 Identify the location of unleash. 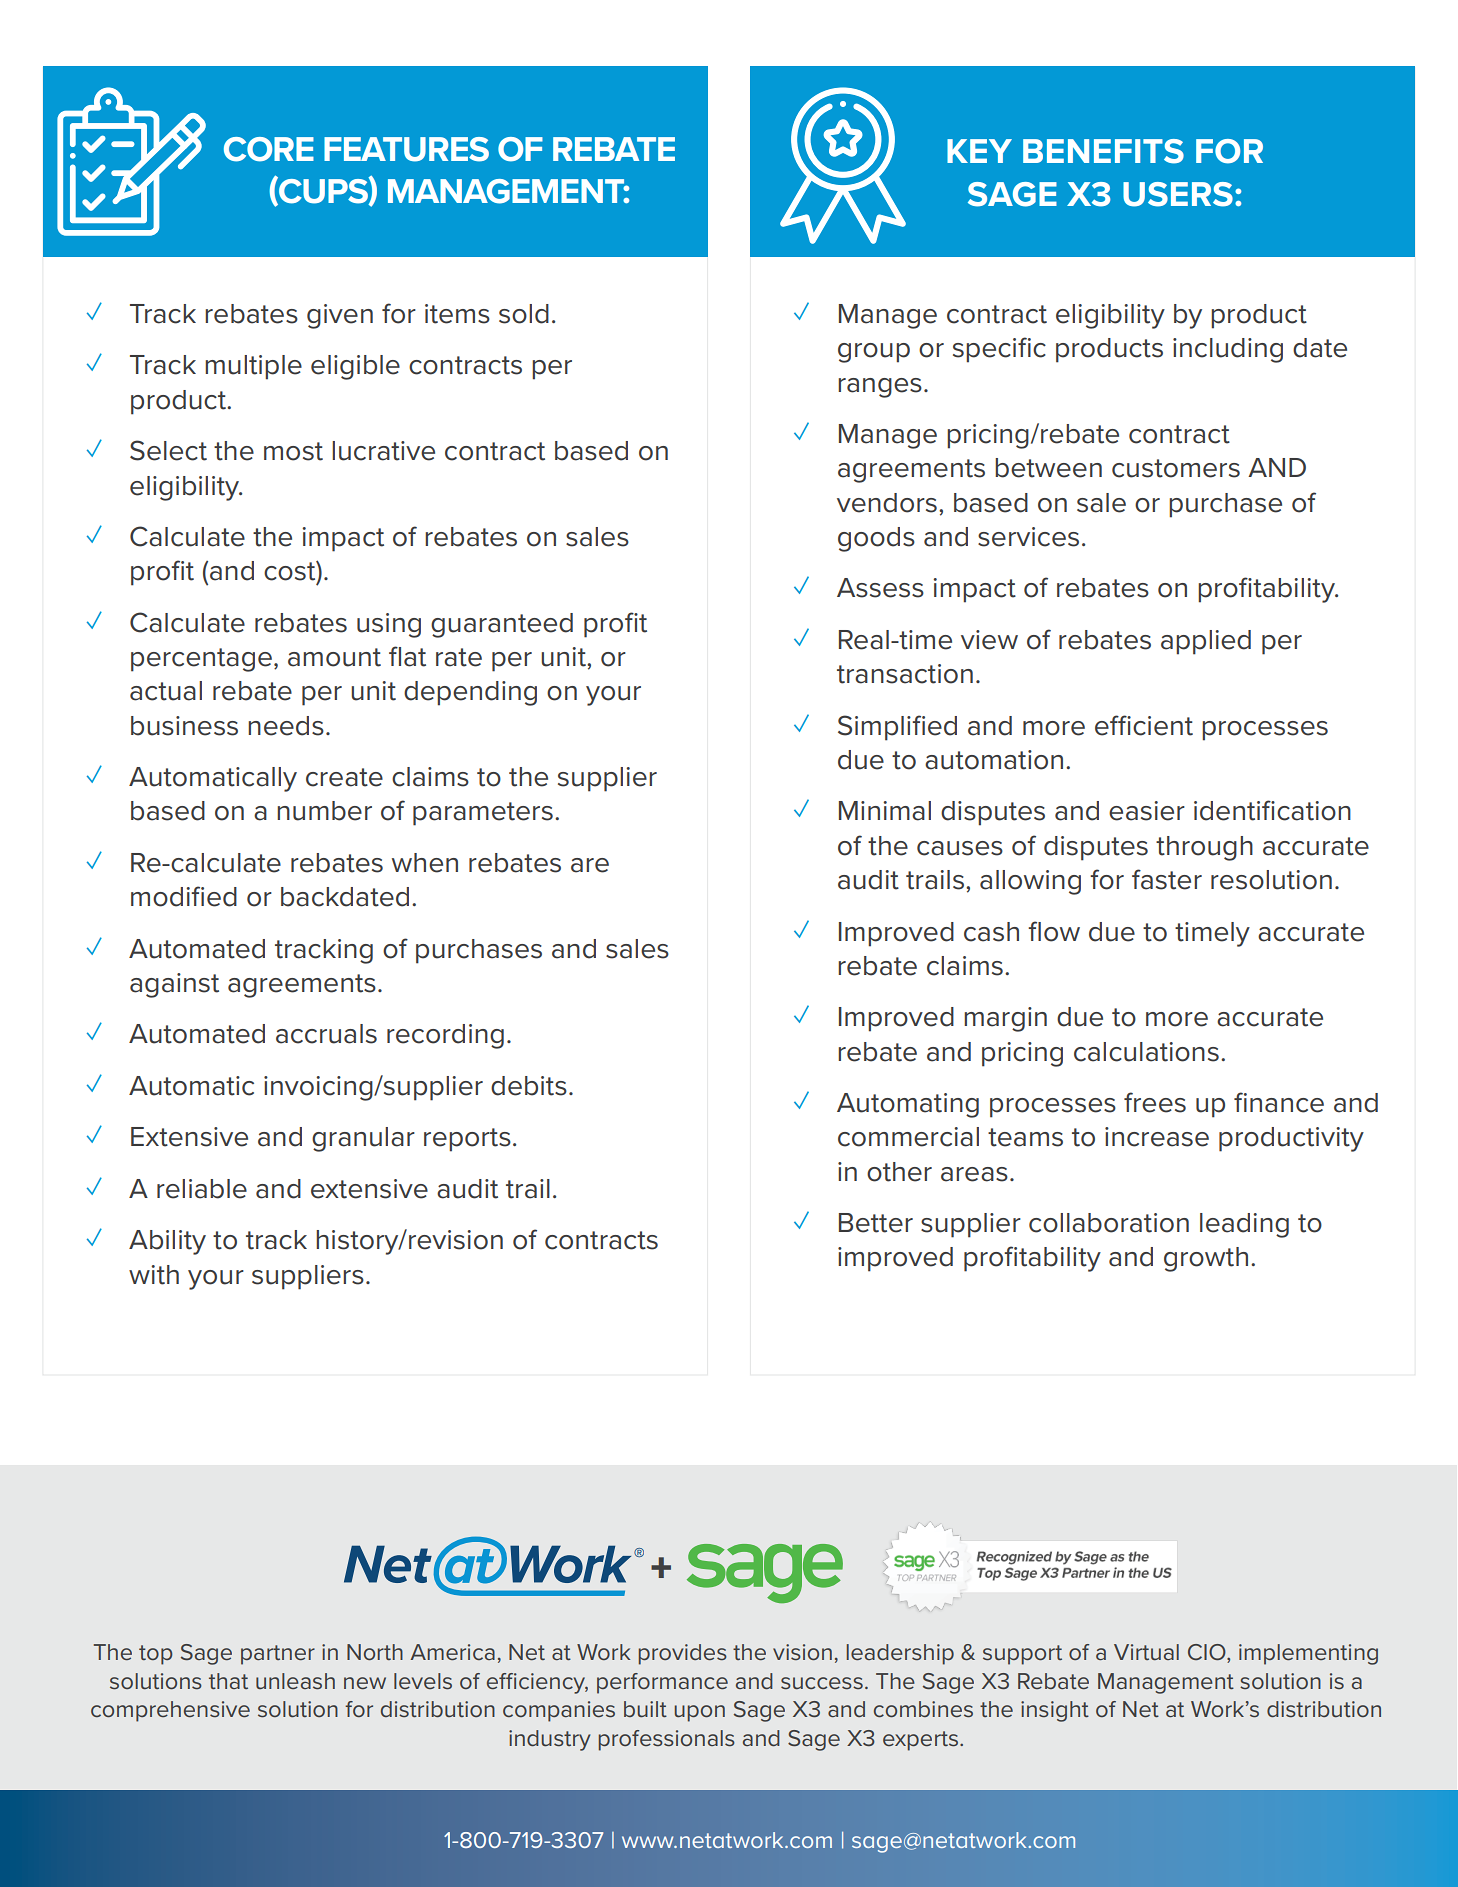
(295, 1681).
